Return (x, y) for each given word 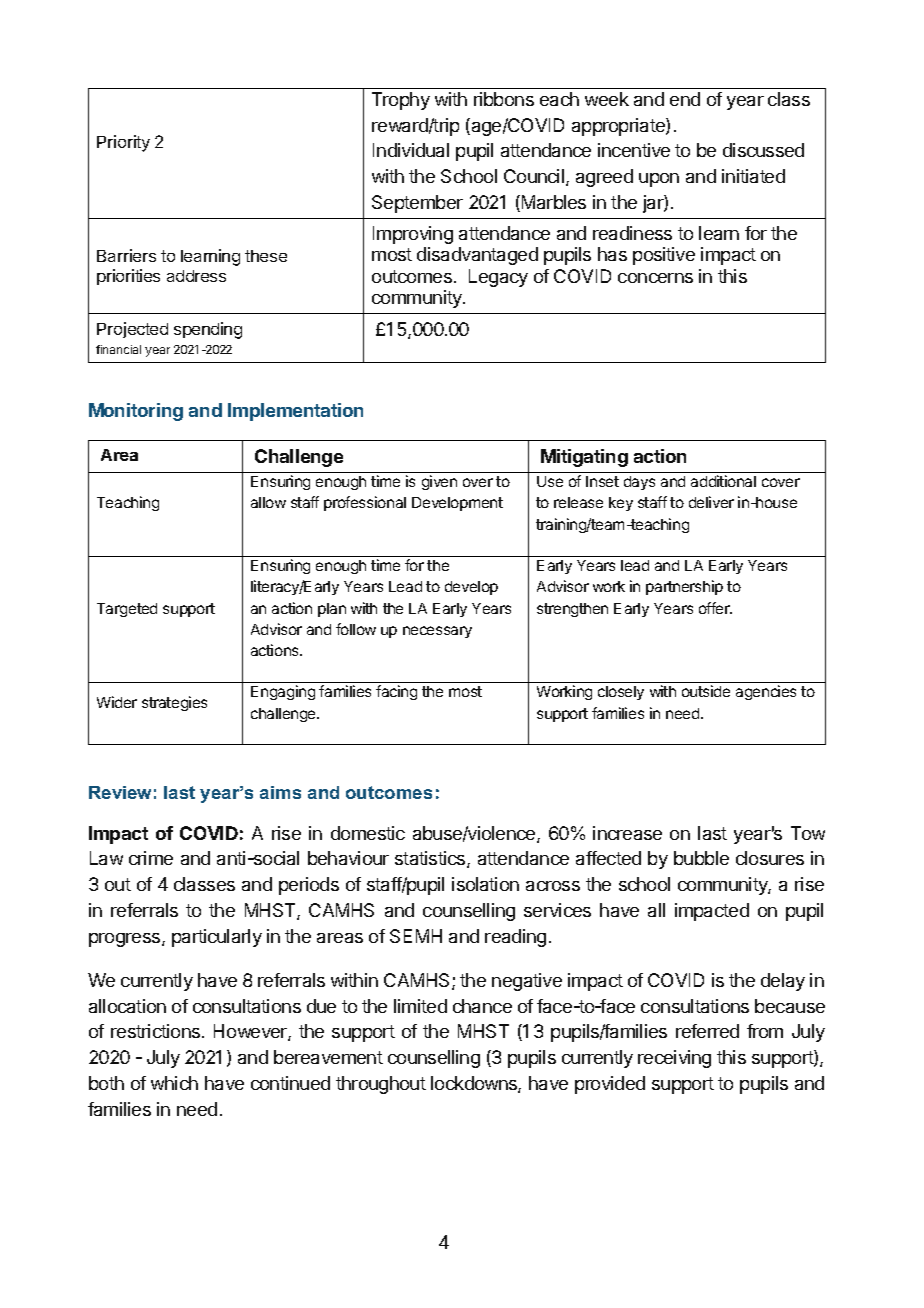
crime (151, 858)
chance (482, 1006)
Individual (411, 150)
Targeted (127, 610)
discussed (763, 150)
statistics (431, 859)
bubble (701, 858)
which (174, 1083)
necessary (437, 632)
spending (208, 330)
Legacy (498, 278)
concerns (655, 278)
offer (715, 608)
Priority (123, 143)
